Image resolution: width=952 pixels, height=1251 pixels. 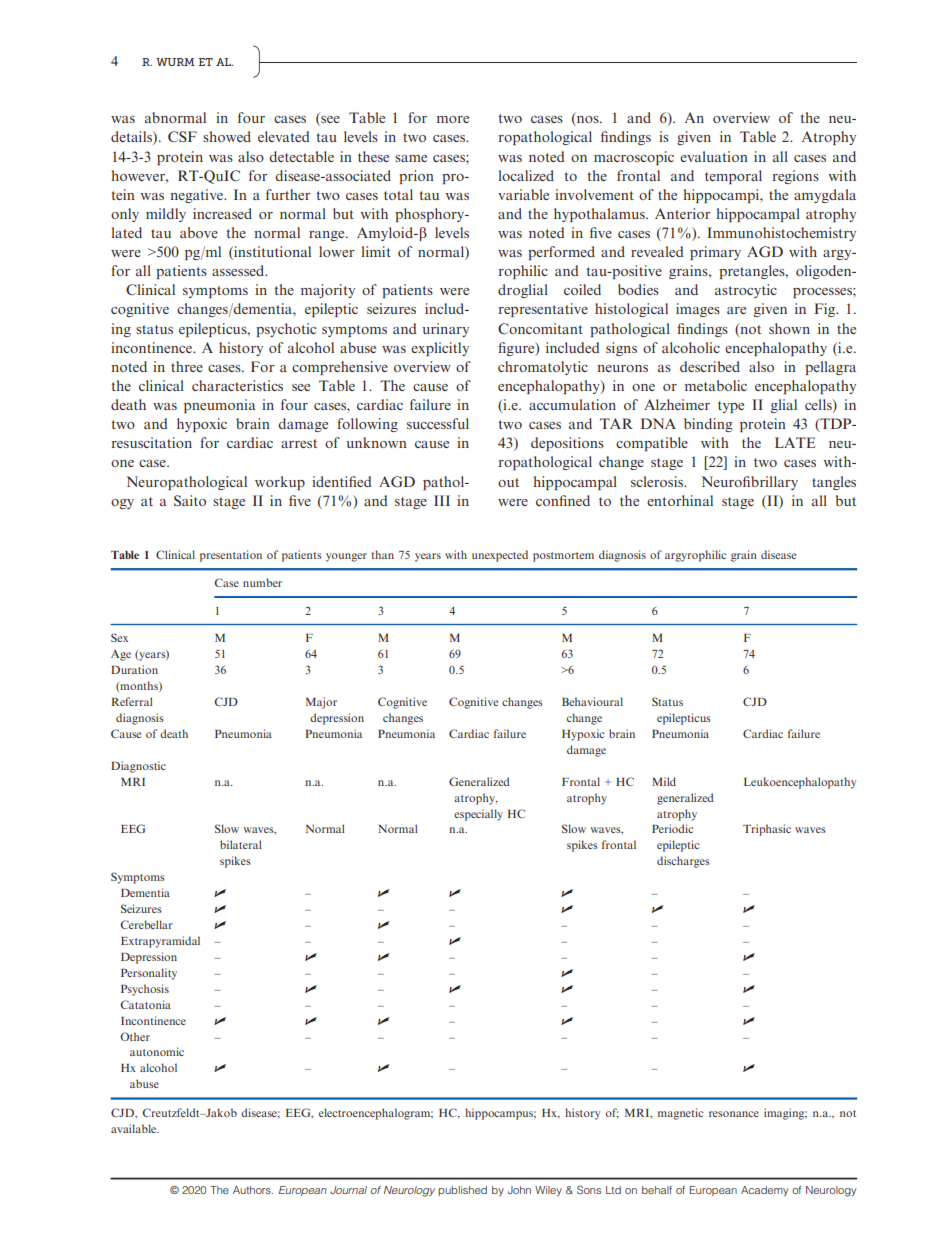 What do you see at coordinates (253, 1190) in the page?
I see `Authors` at bounding box center [253, 1190].
